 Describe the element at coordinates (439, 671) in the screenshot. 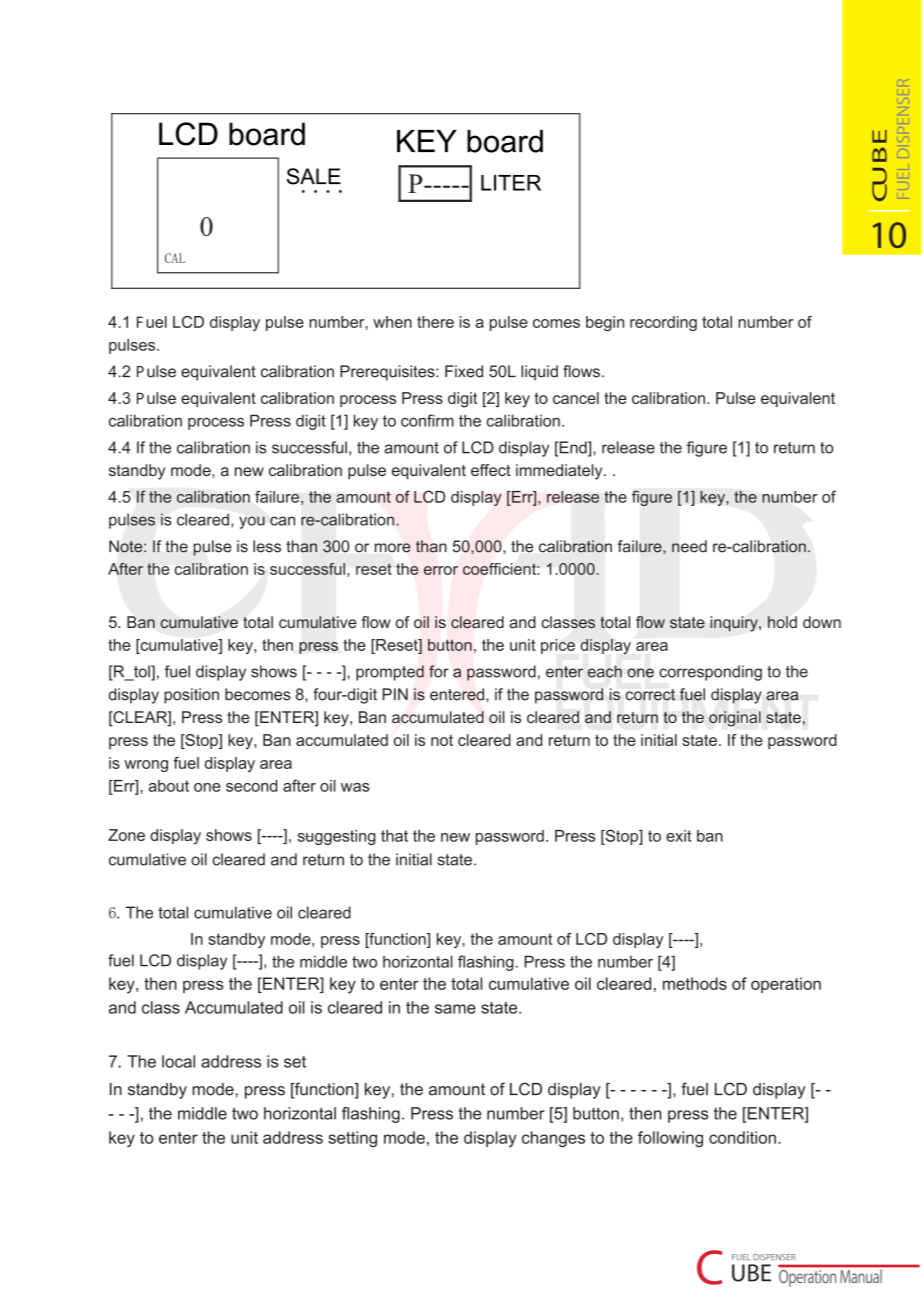

I see `for` at that location.
